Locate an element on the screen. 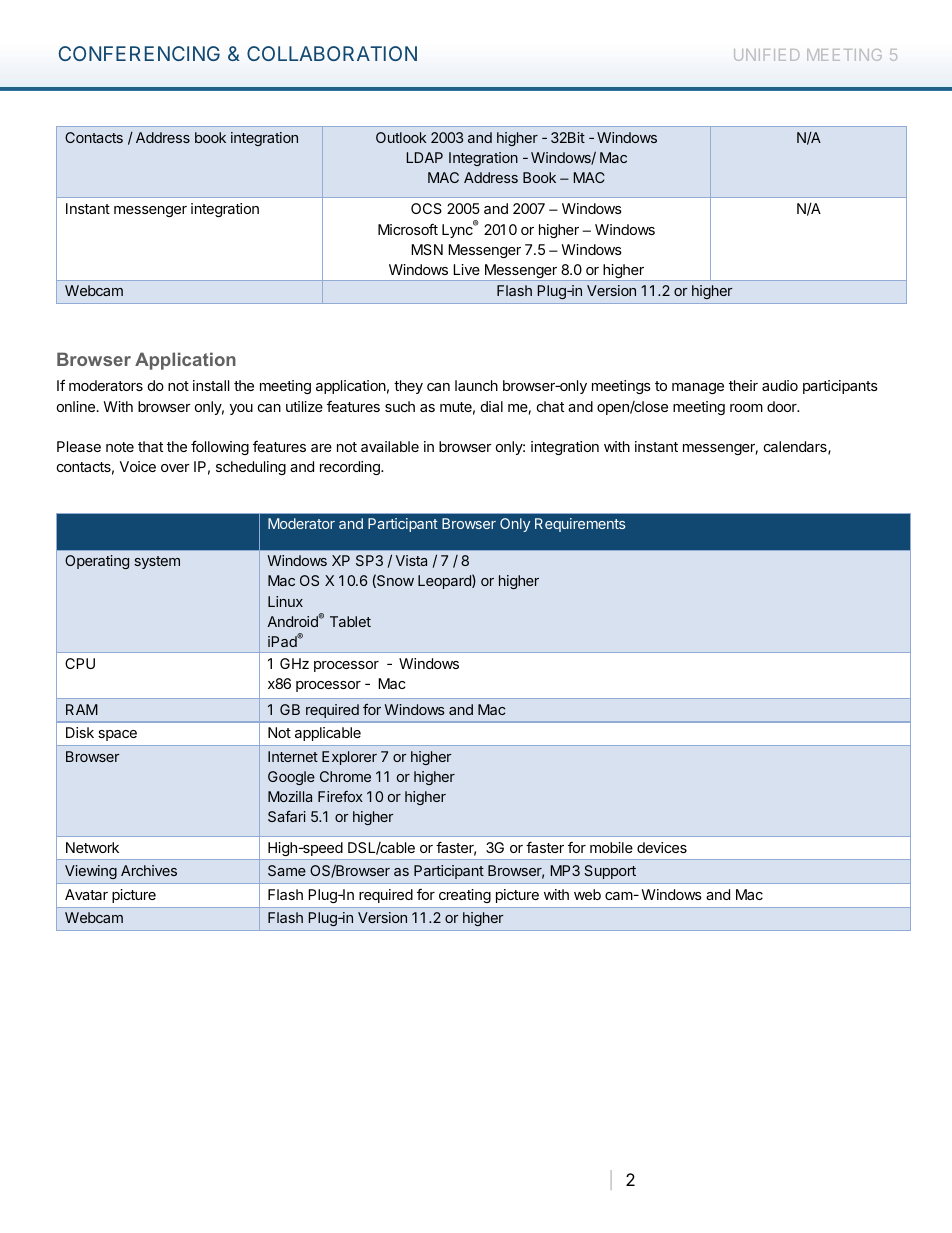  Outlook is located at coordinates (401, 137).
